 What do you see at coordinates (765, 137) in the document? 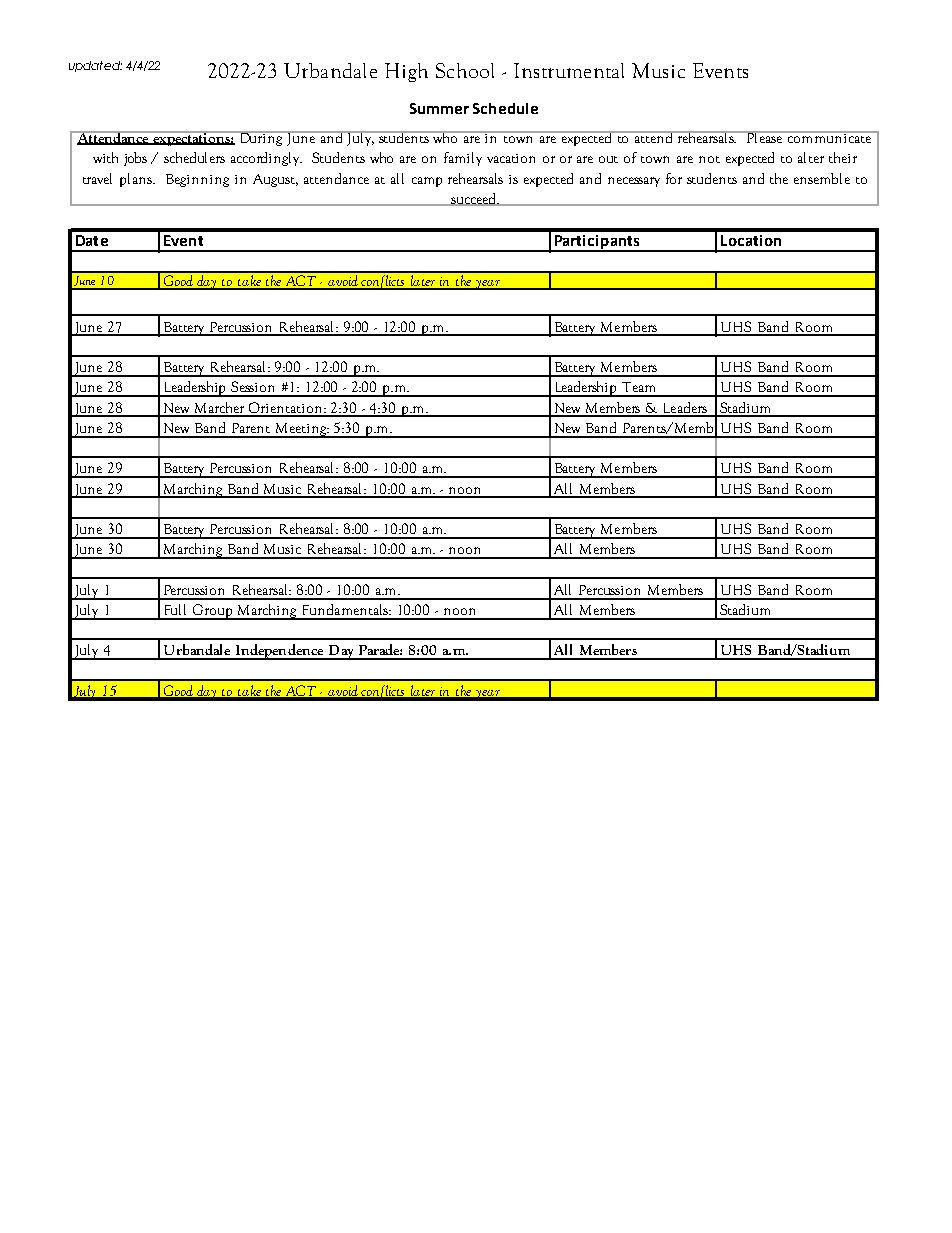
I see `Please` at bounding box center [765, 137].
